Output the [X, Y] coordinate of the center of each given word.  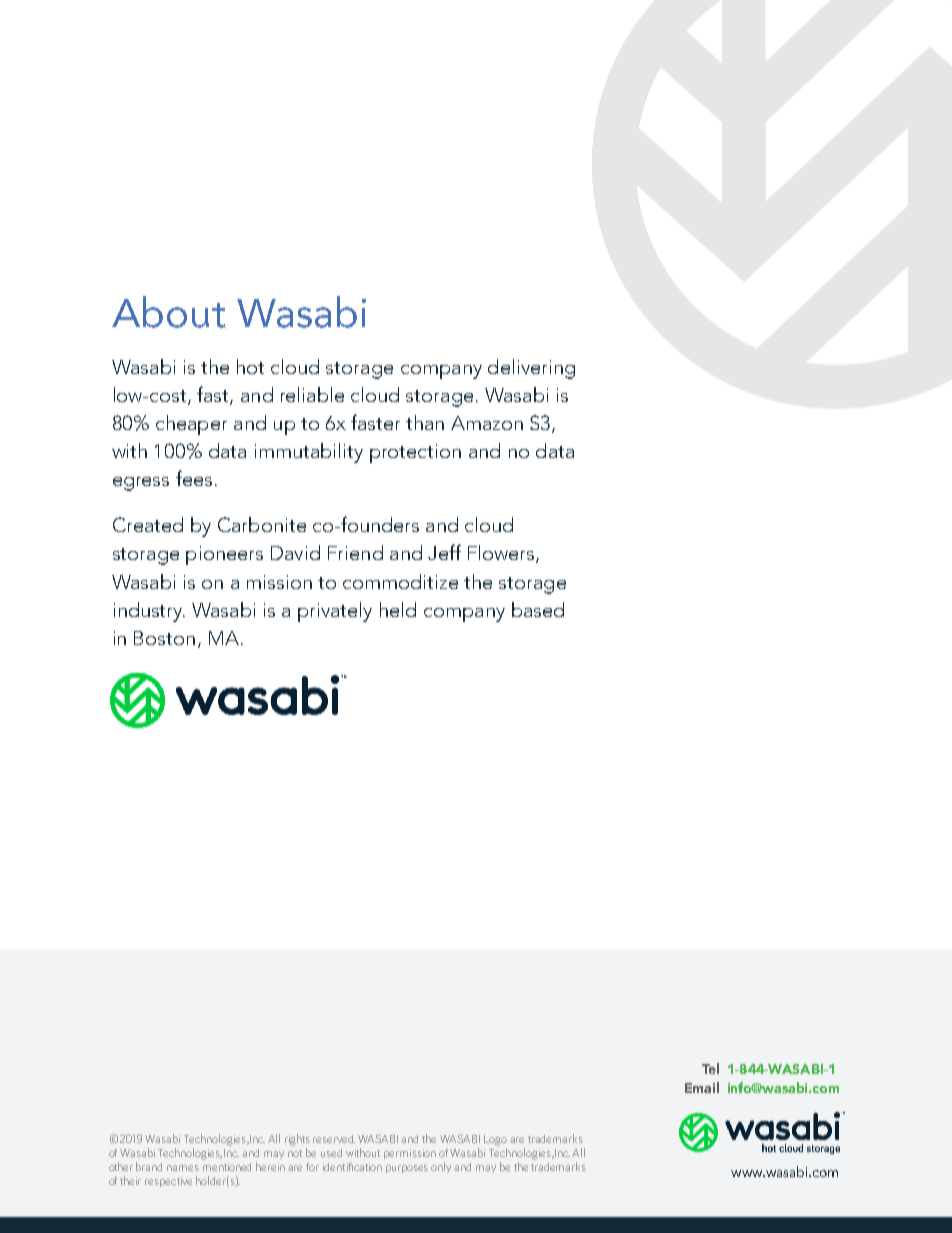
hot [250, 366]
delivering [531, 369]
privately [335, 612]
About [169, 312]
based [538, 609]
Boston [164, 638]
